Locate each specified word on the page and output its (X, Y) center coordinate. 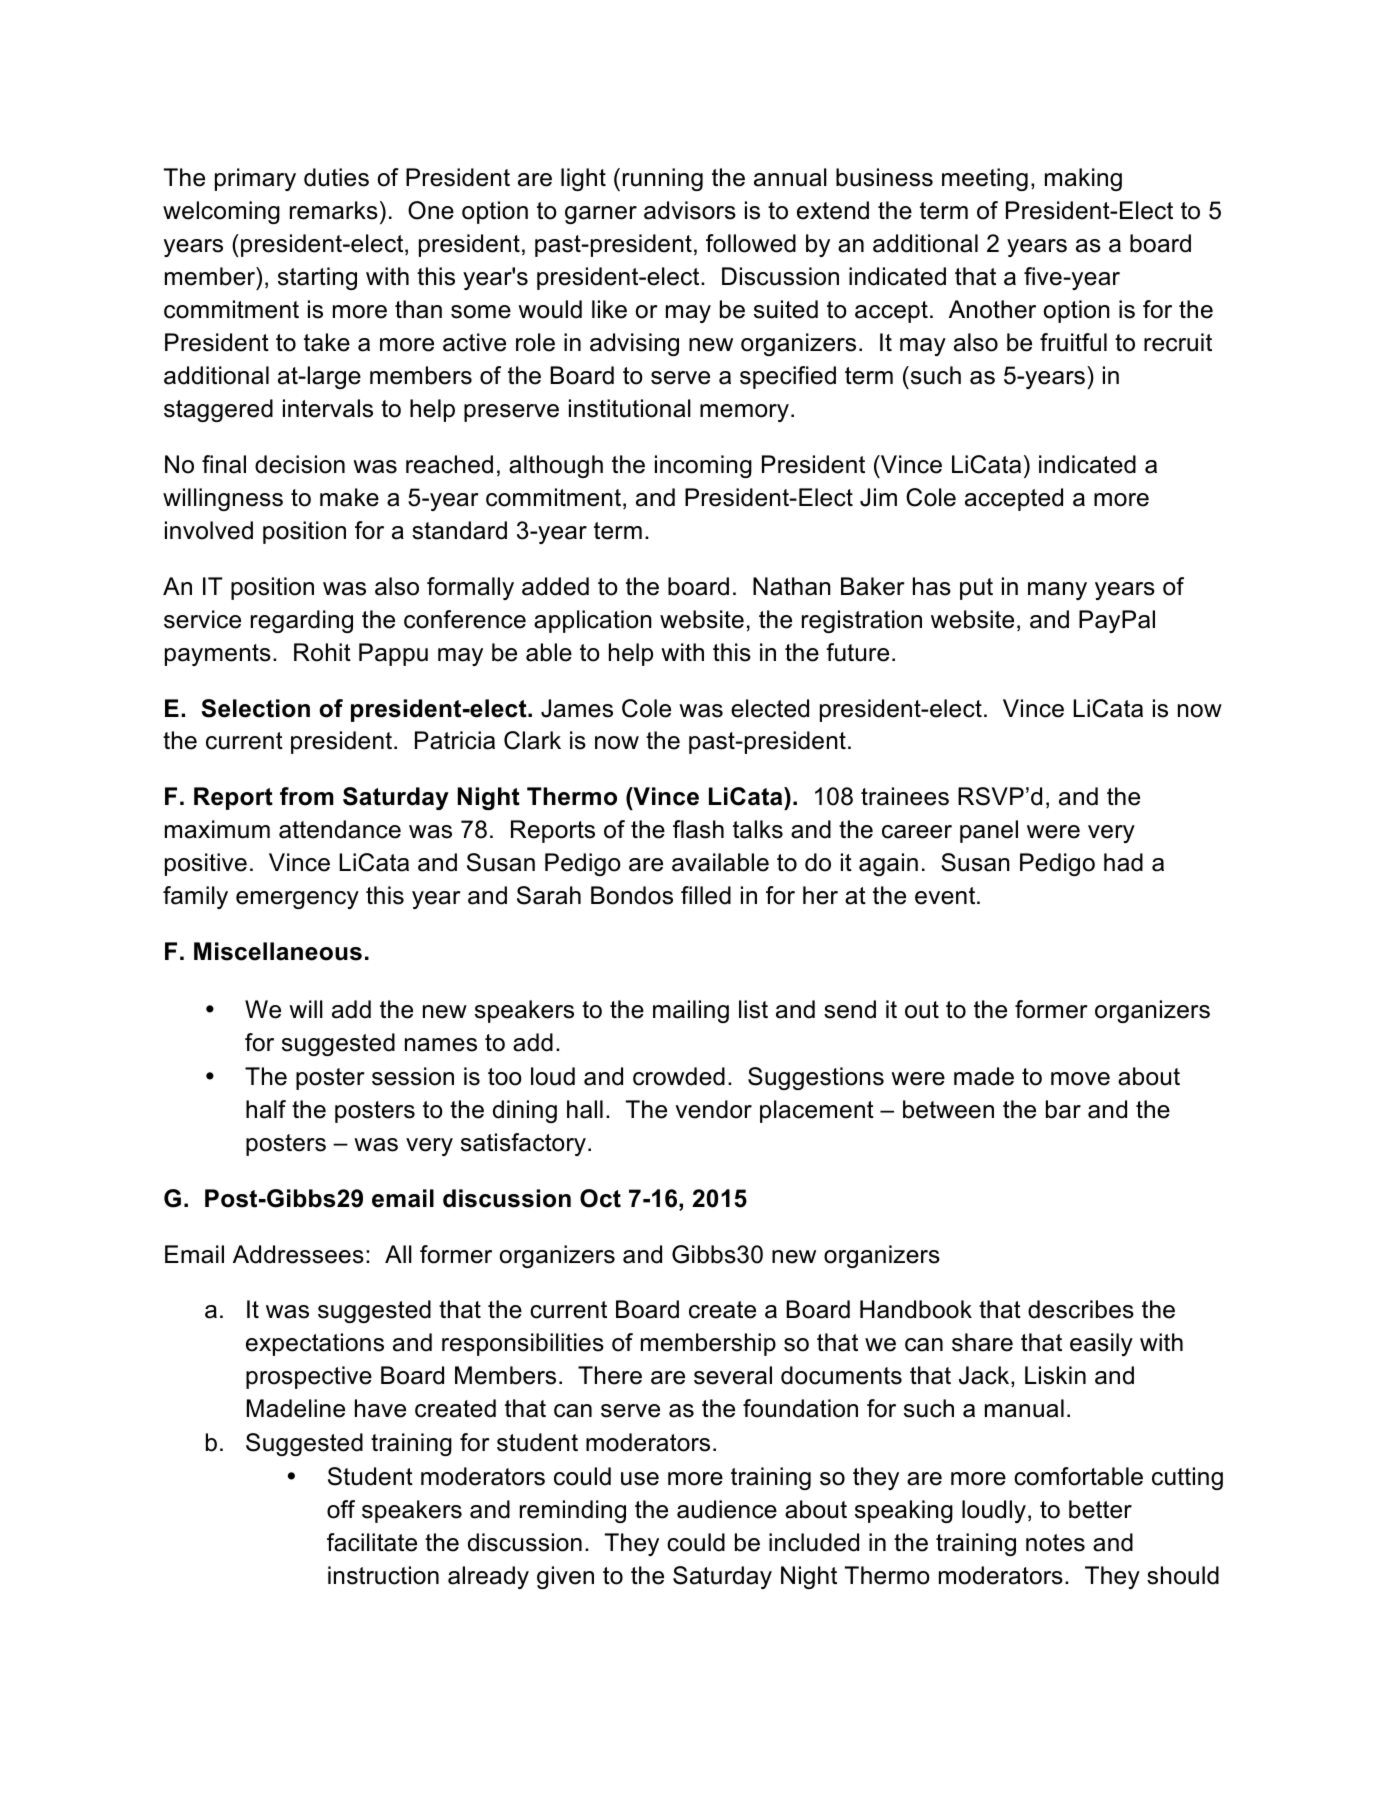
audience (727, 1509)
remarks (334, 210)
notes (1055, 1543)
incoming (703, 466)
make (349, 497)
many (1057, 591)
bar (1063, 1109)
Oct (600, 1198)
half (266, 1109)
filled (706, 895)
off (341, 1509)
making (1083, 179)
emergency (297, 900)
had (1123, 862)
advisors (690, 210)
